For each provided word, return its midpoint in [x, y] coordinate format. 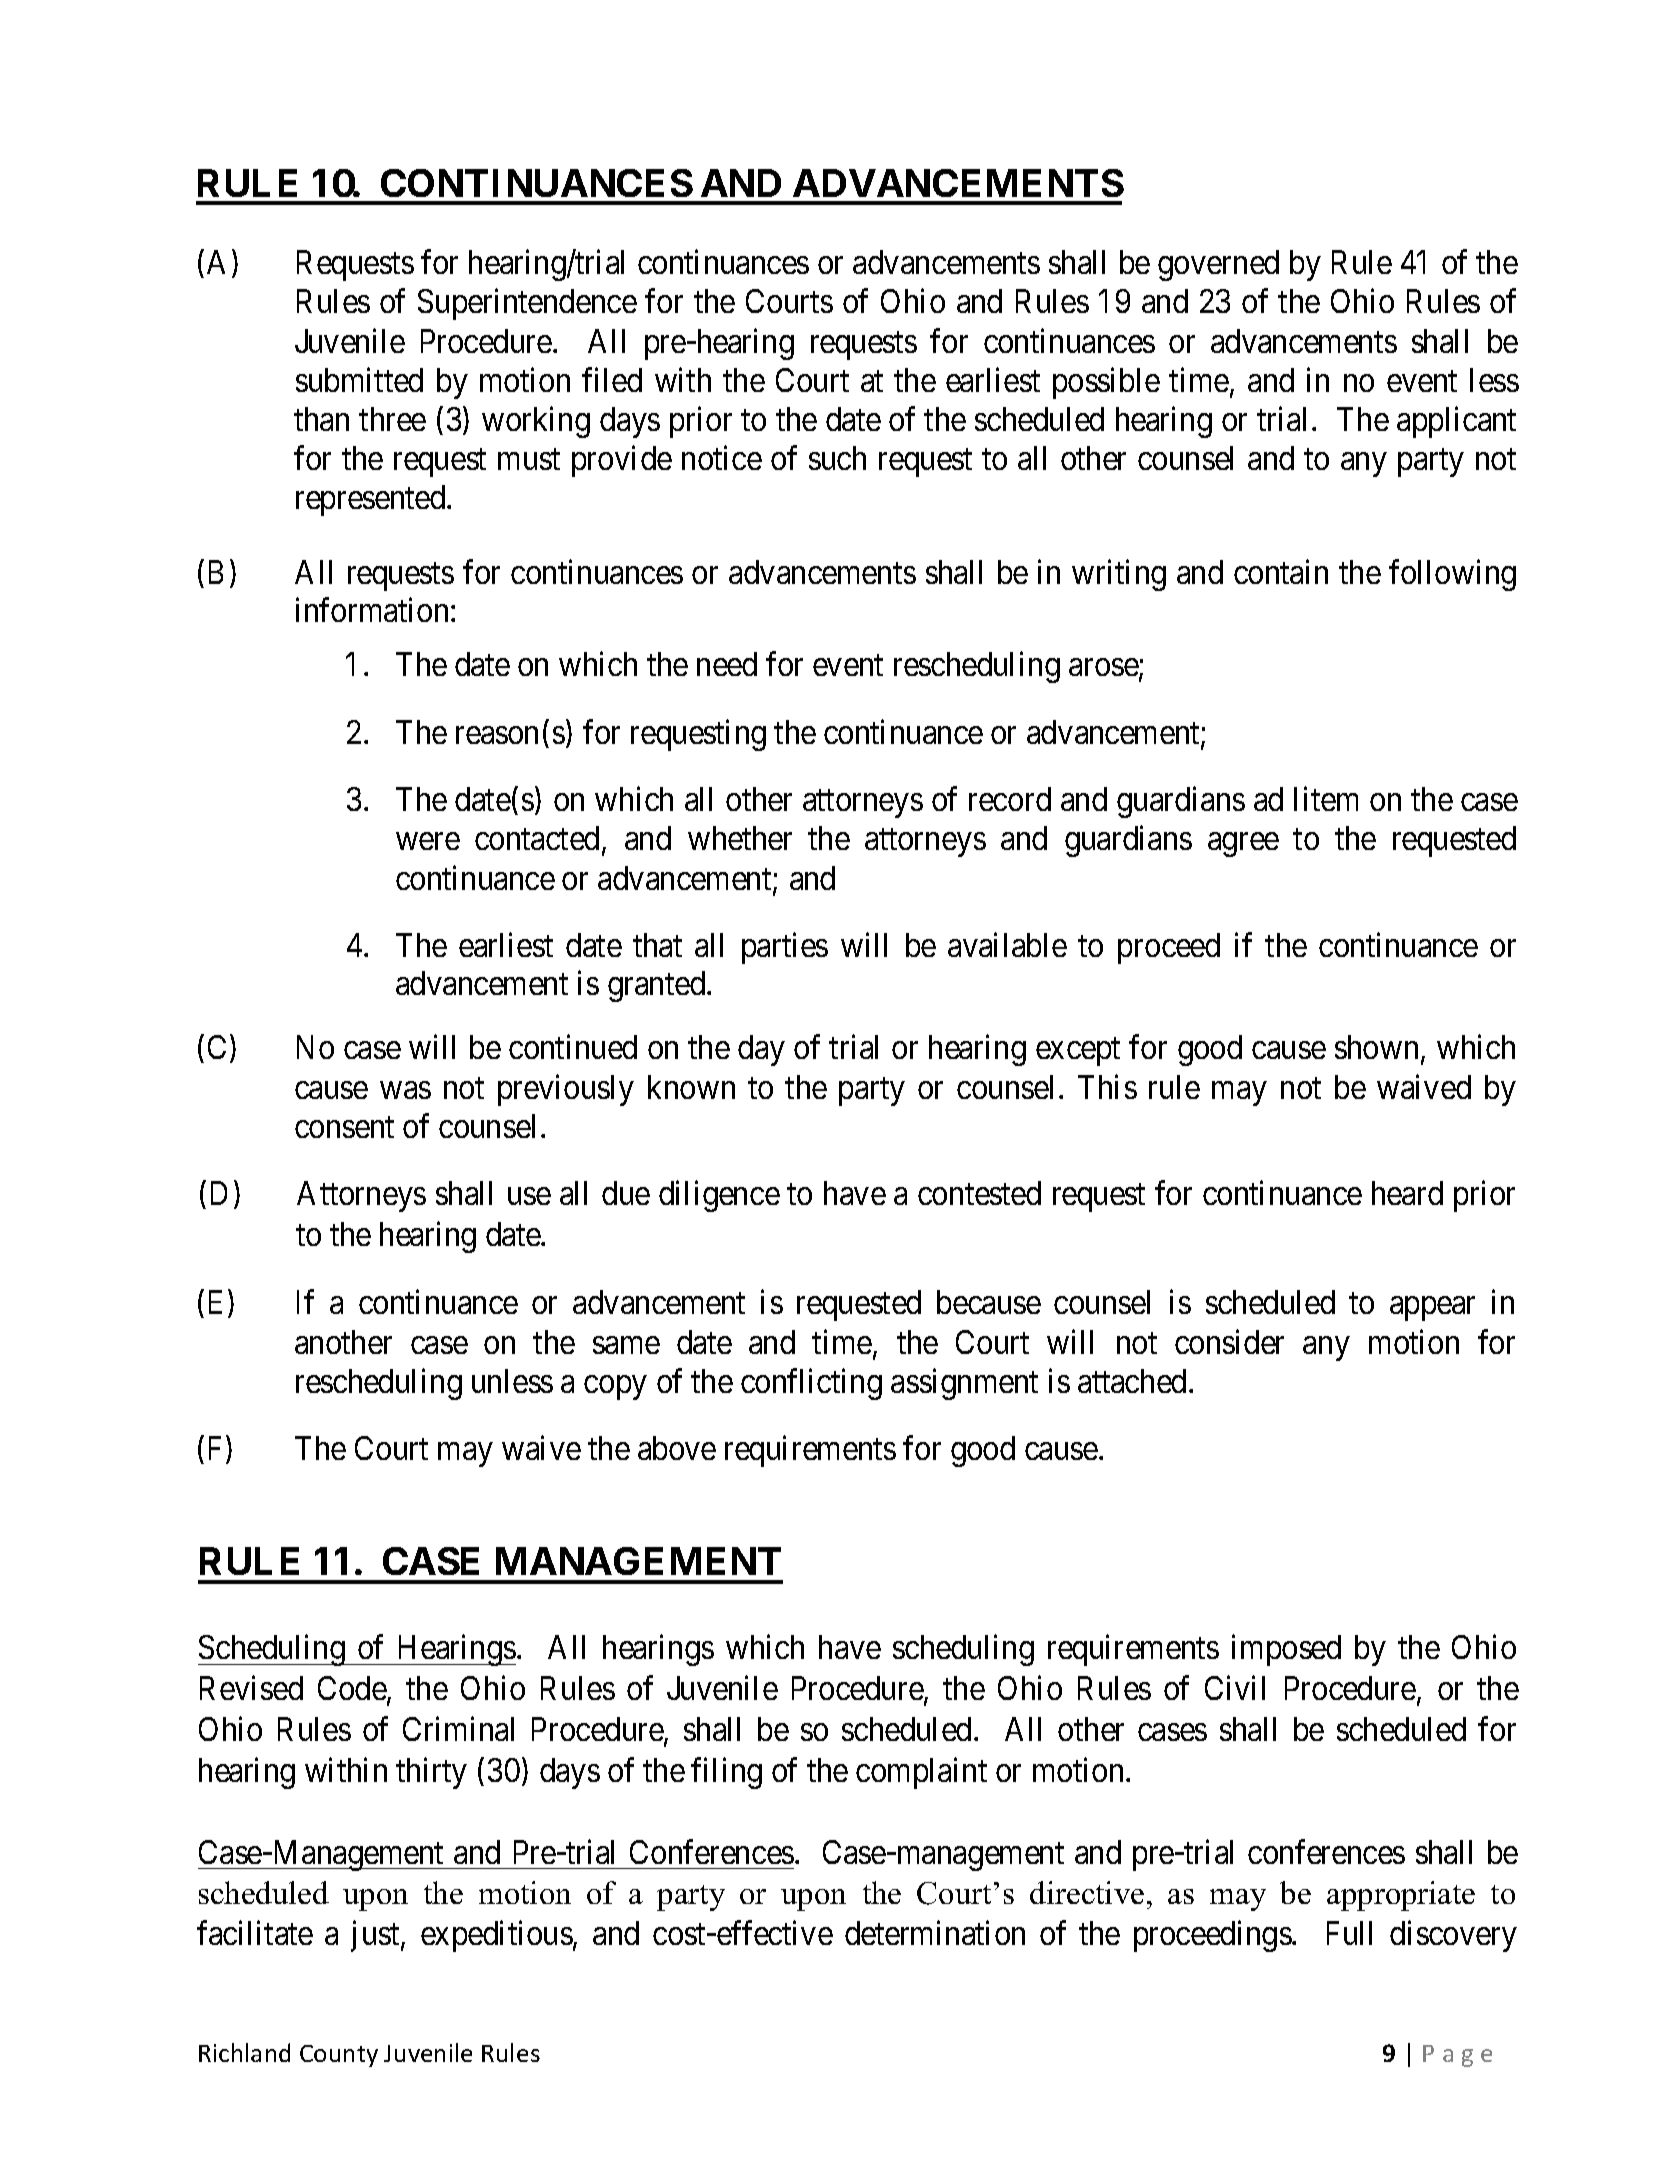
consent [344, 1127]
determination [935, 1933]
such [837, 458]
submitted [359, 379]
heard [1407, 1193]
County [339, 2056]
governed [1218, 265]
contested [979, 1193]
